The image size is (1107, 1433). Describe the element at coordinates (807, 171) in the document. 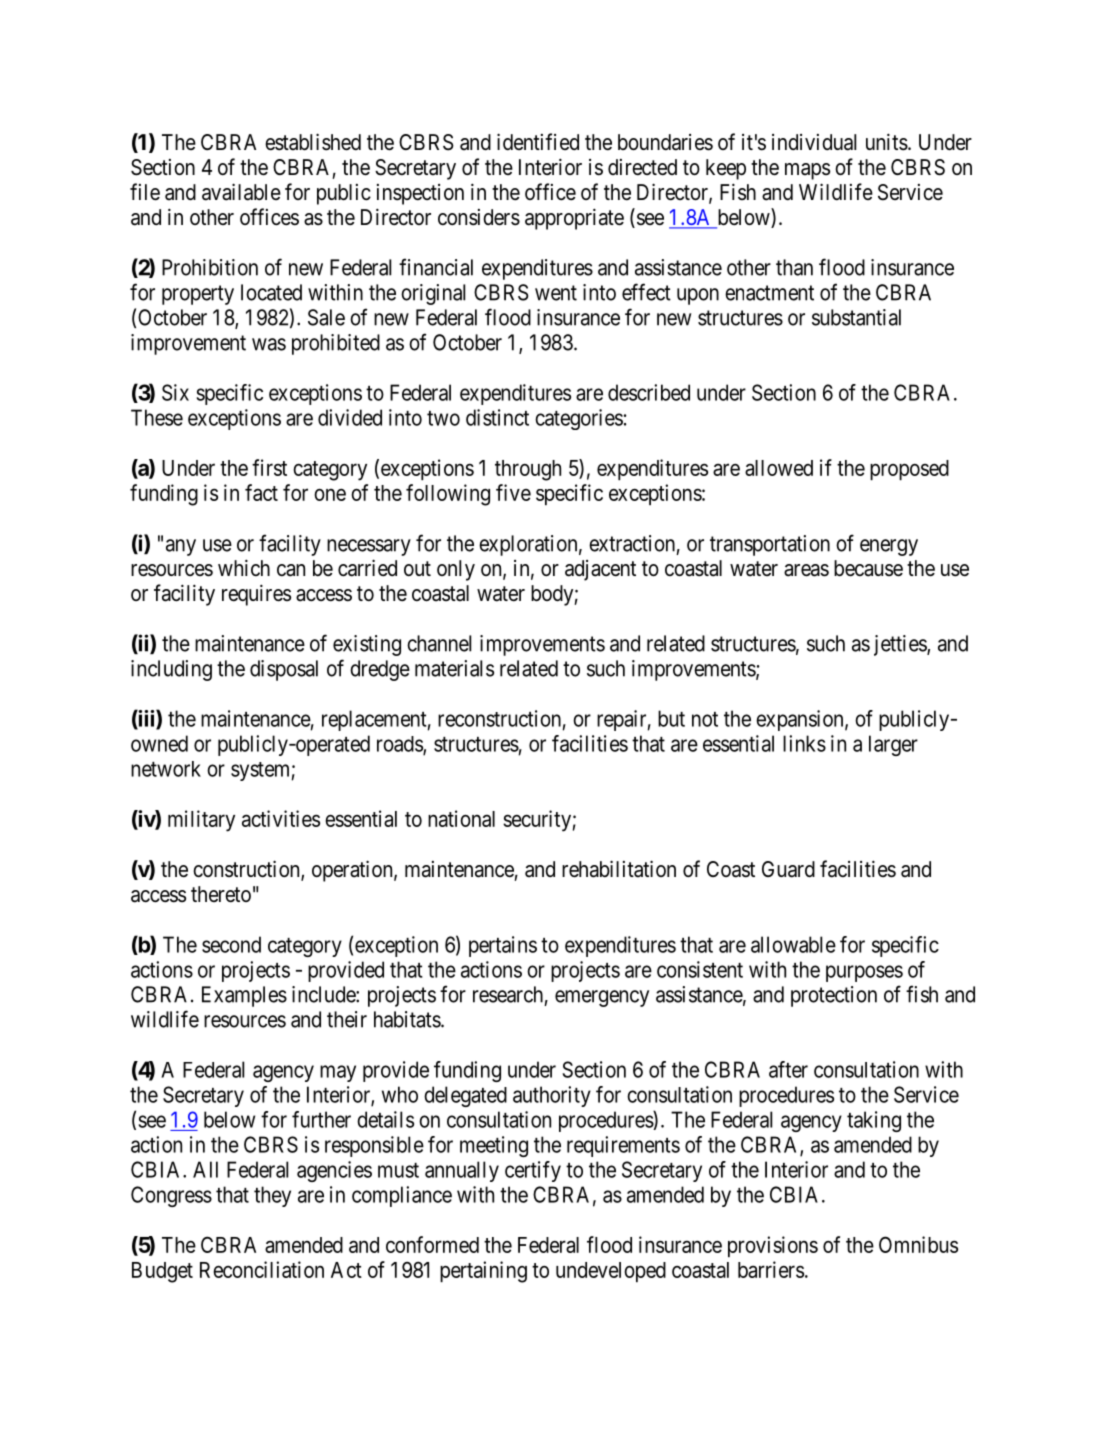

I see `maps` at that location.
